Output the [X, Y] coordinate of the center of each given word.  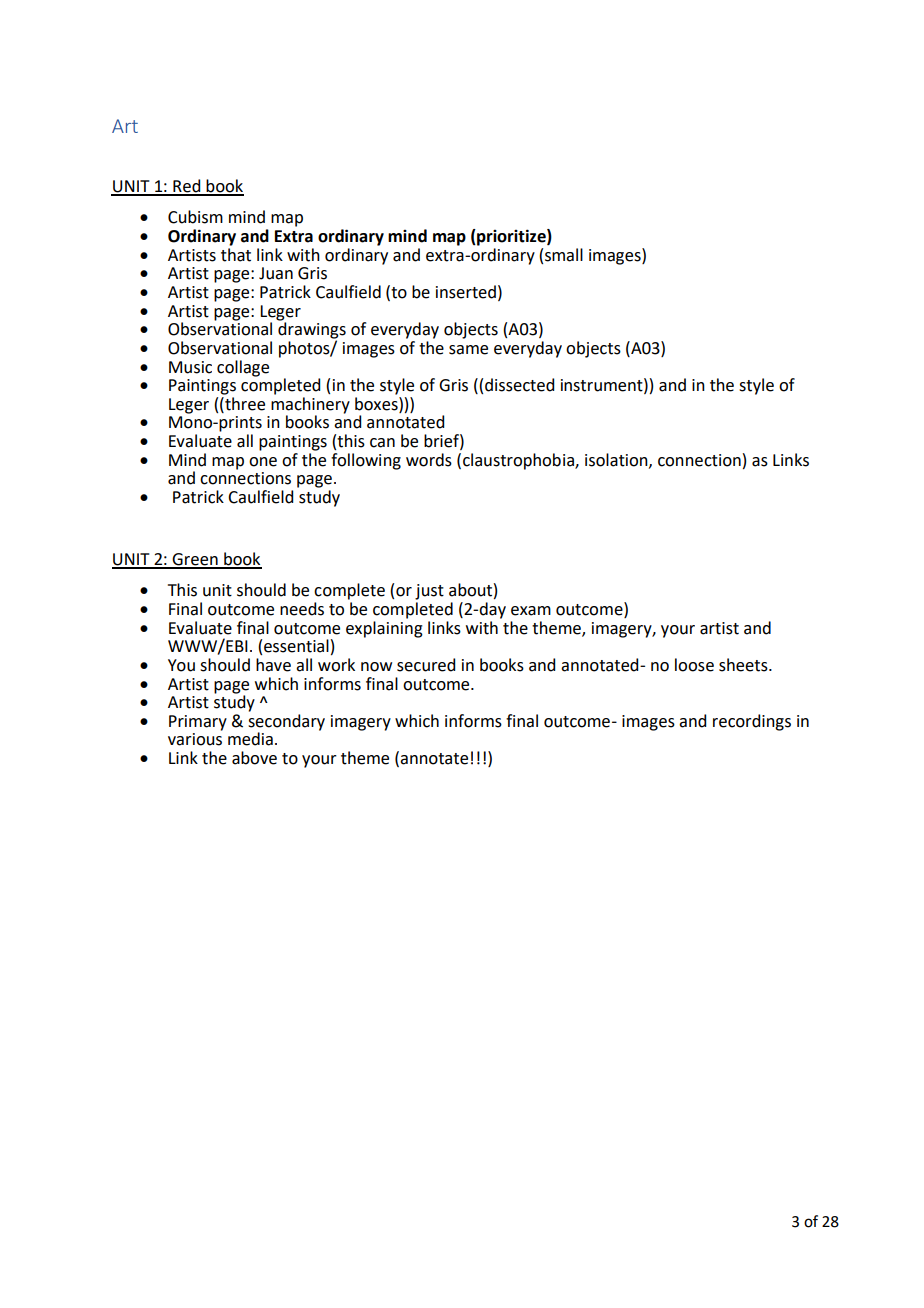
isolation [617, 460]
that [236, 255]
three [244, 404]
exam [531, 611]
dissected [519, 385]
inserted [466, 292]
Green [195, 560]
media [250, 739]
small [564, 255]
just [429, 592]
